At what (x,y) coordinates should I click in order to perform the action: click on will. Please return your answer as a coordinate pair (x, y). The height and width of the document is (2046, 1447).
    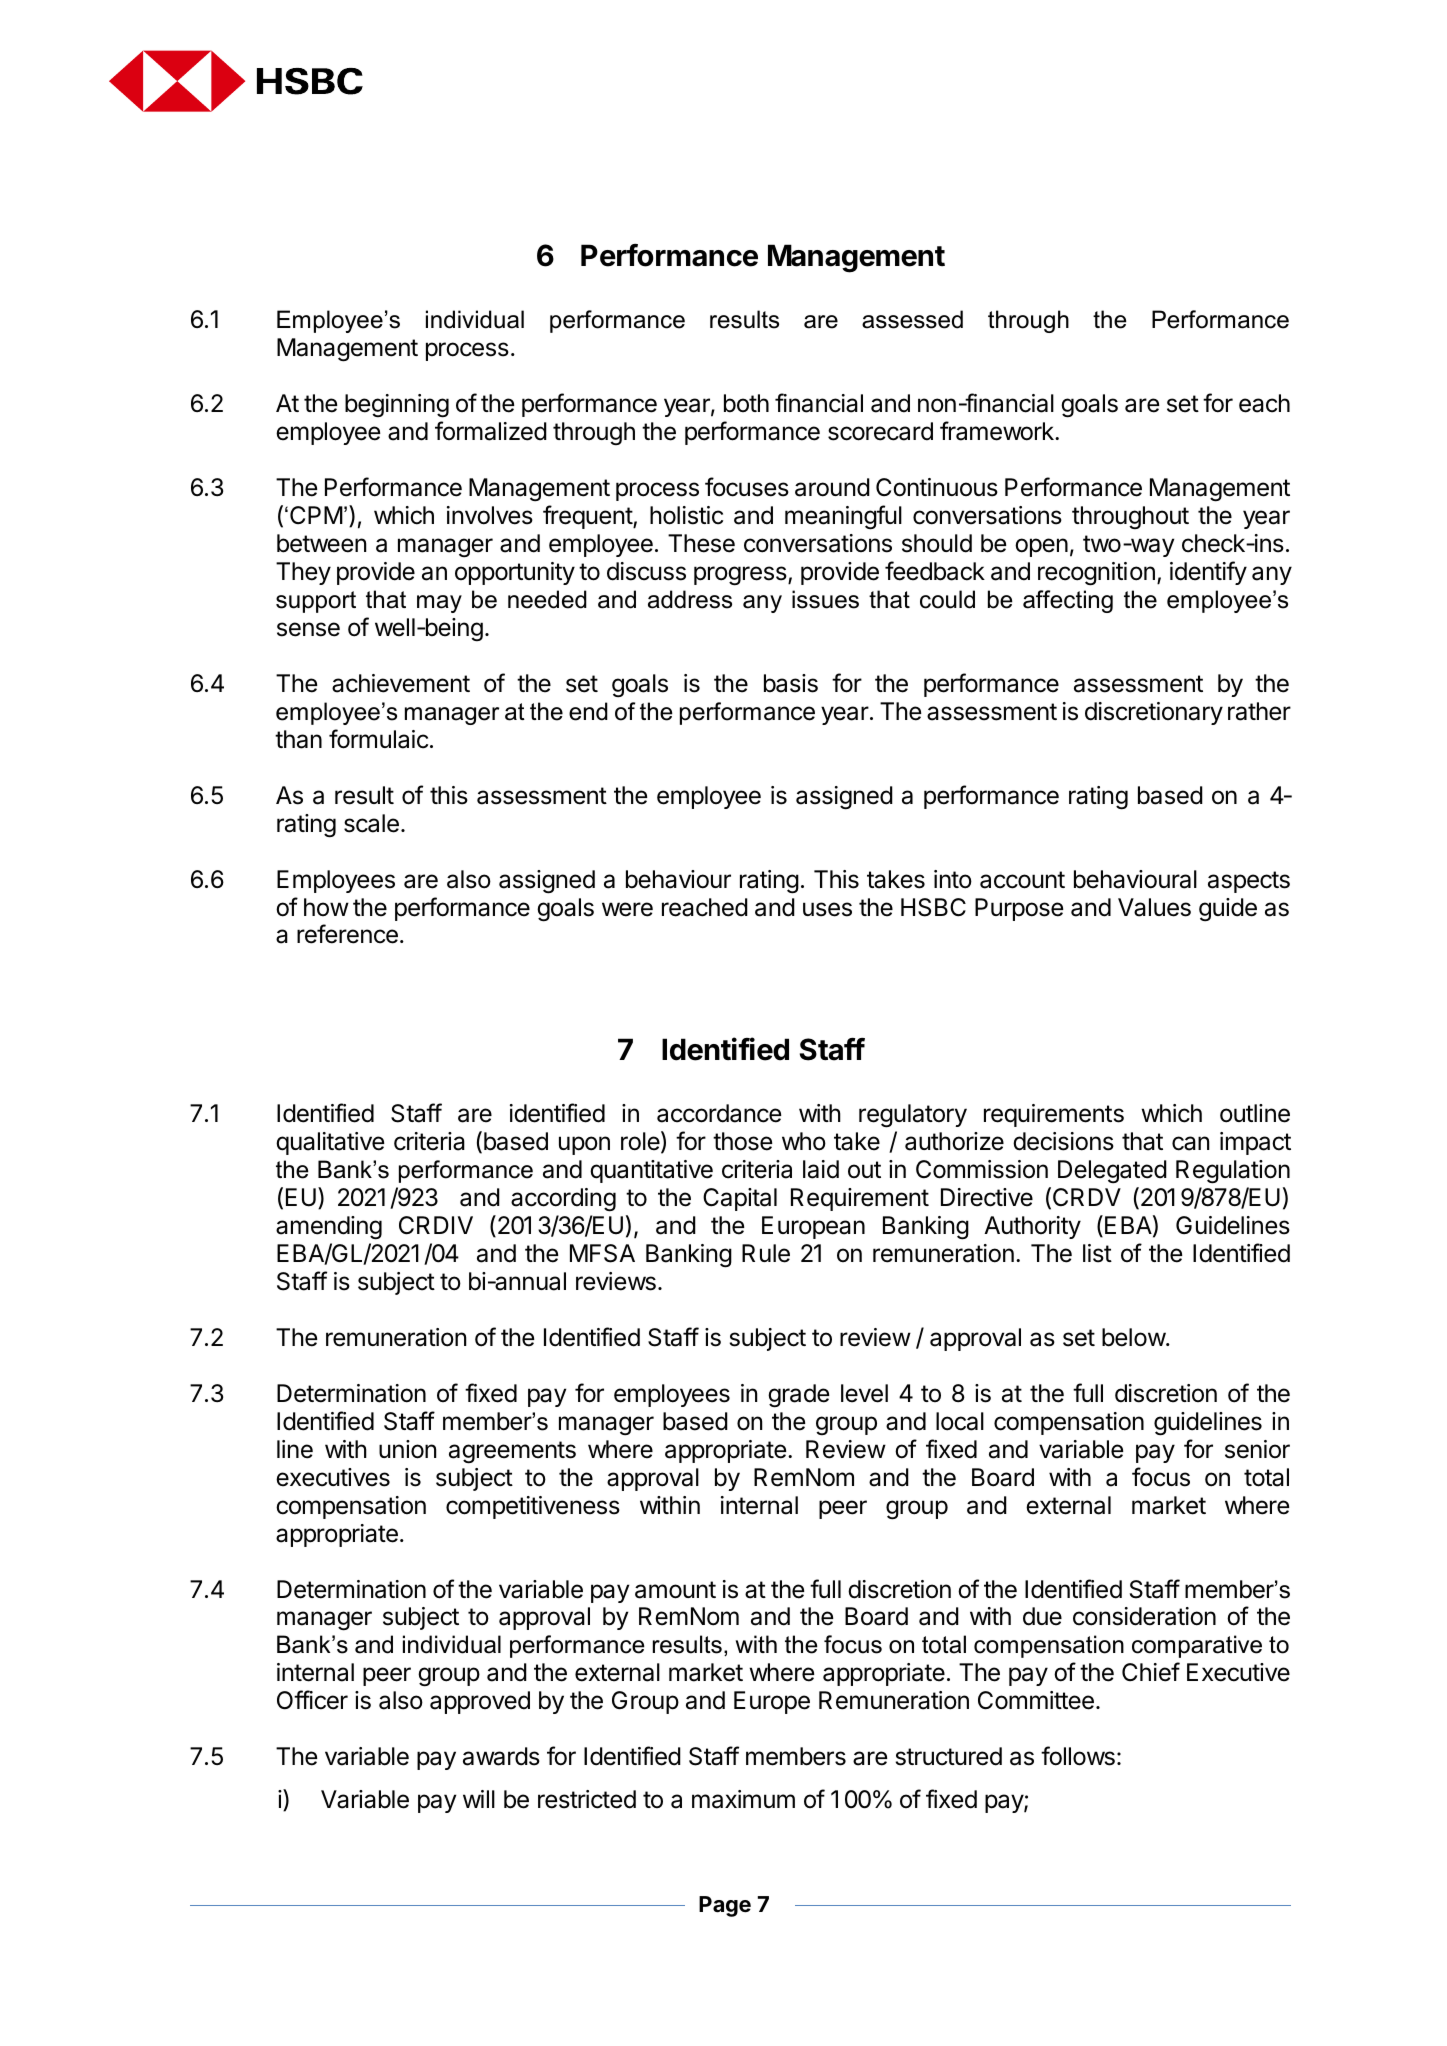
    Looking at the image, I should click on (479, 1799).
